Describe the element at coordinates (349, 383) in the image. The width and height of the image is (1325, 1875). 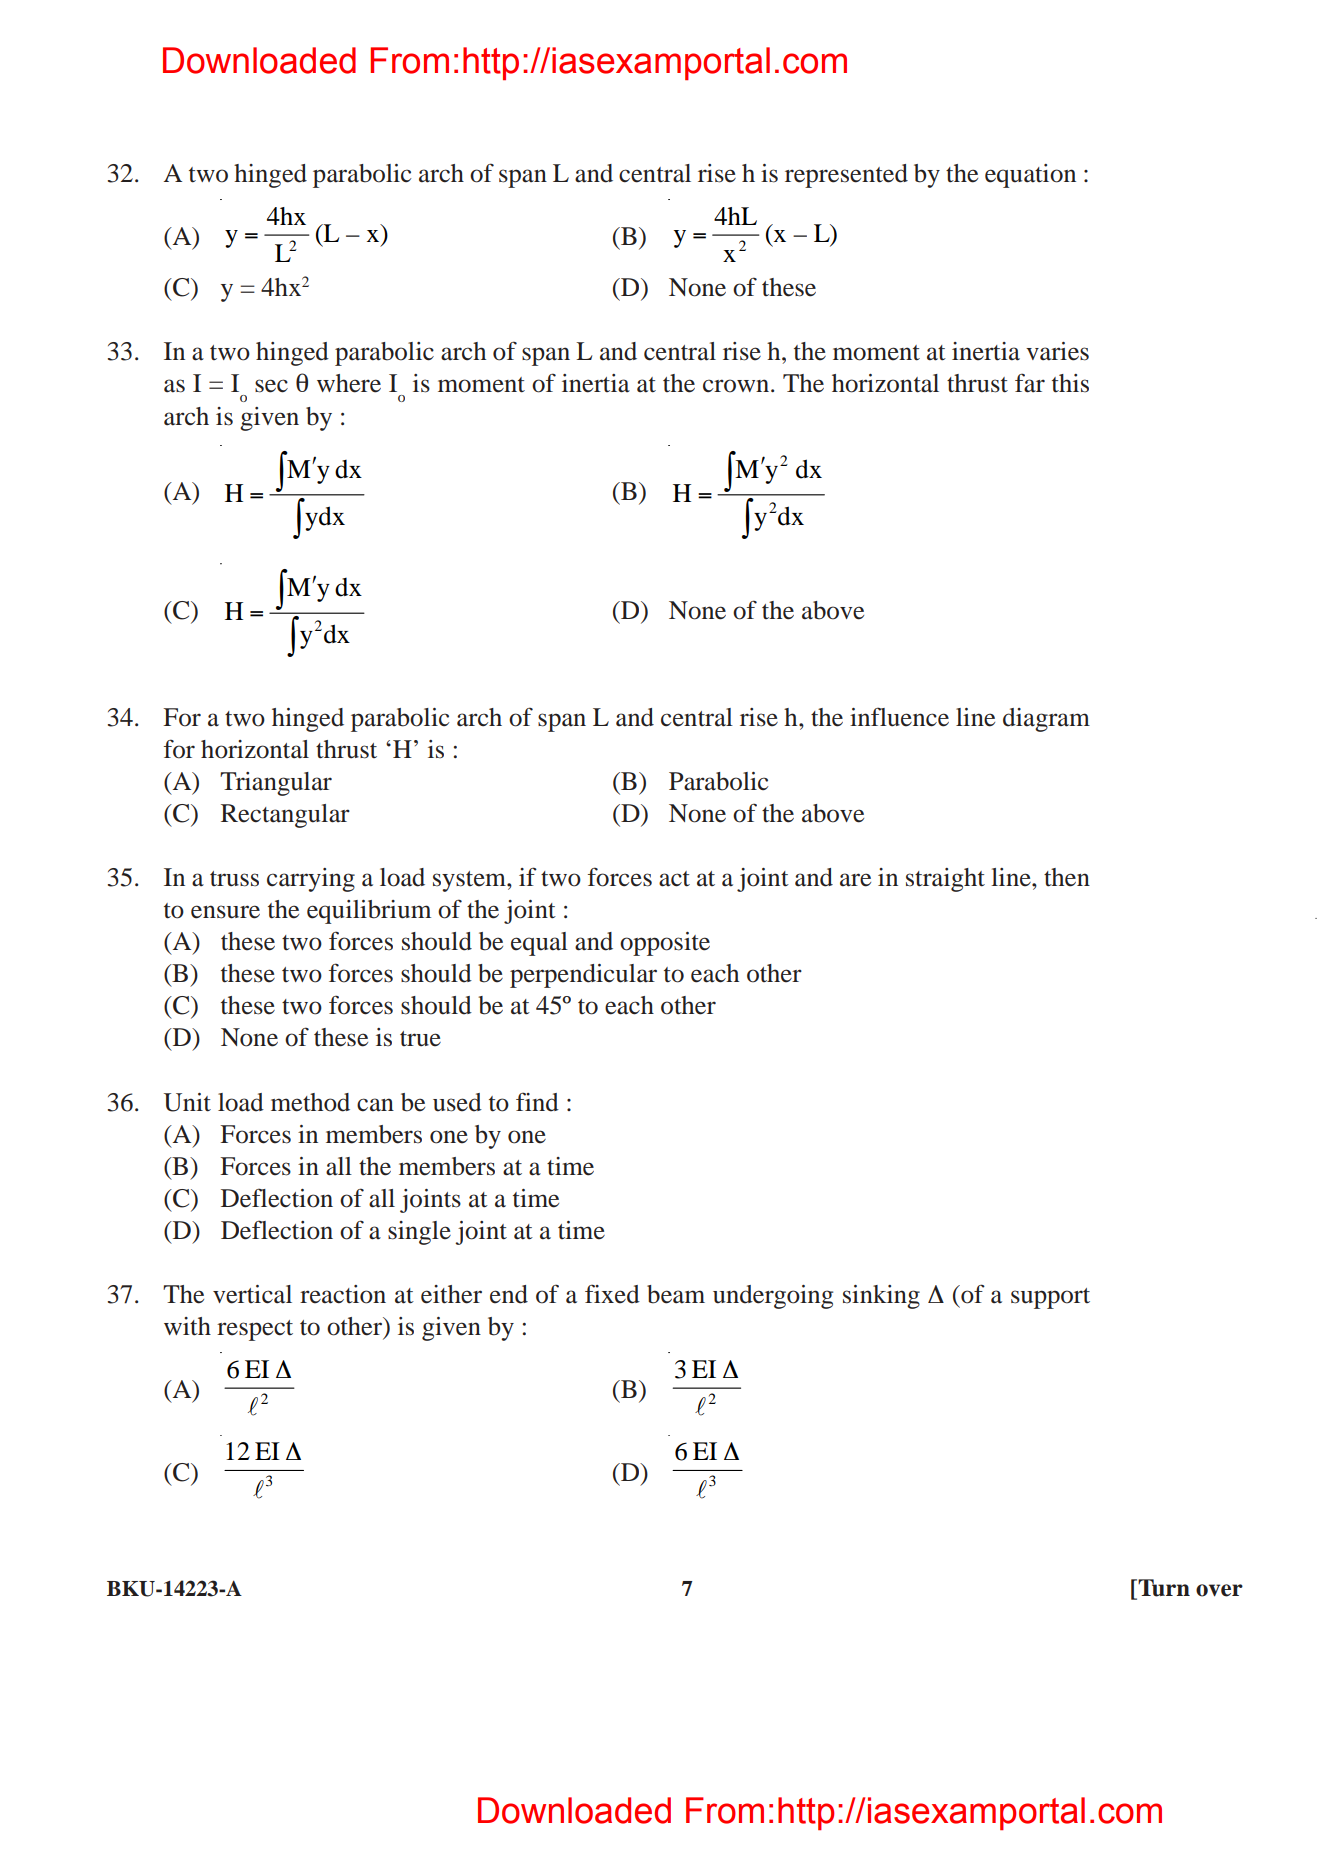
I see `where` at that location.
